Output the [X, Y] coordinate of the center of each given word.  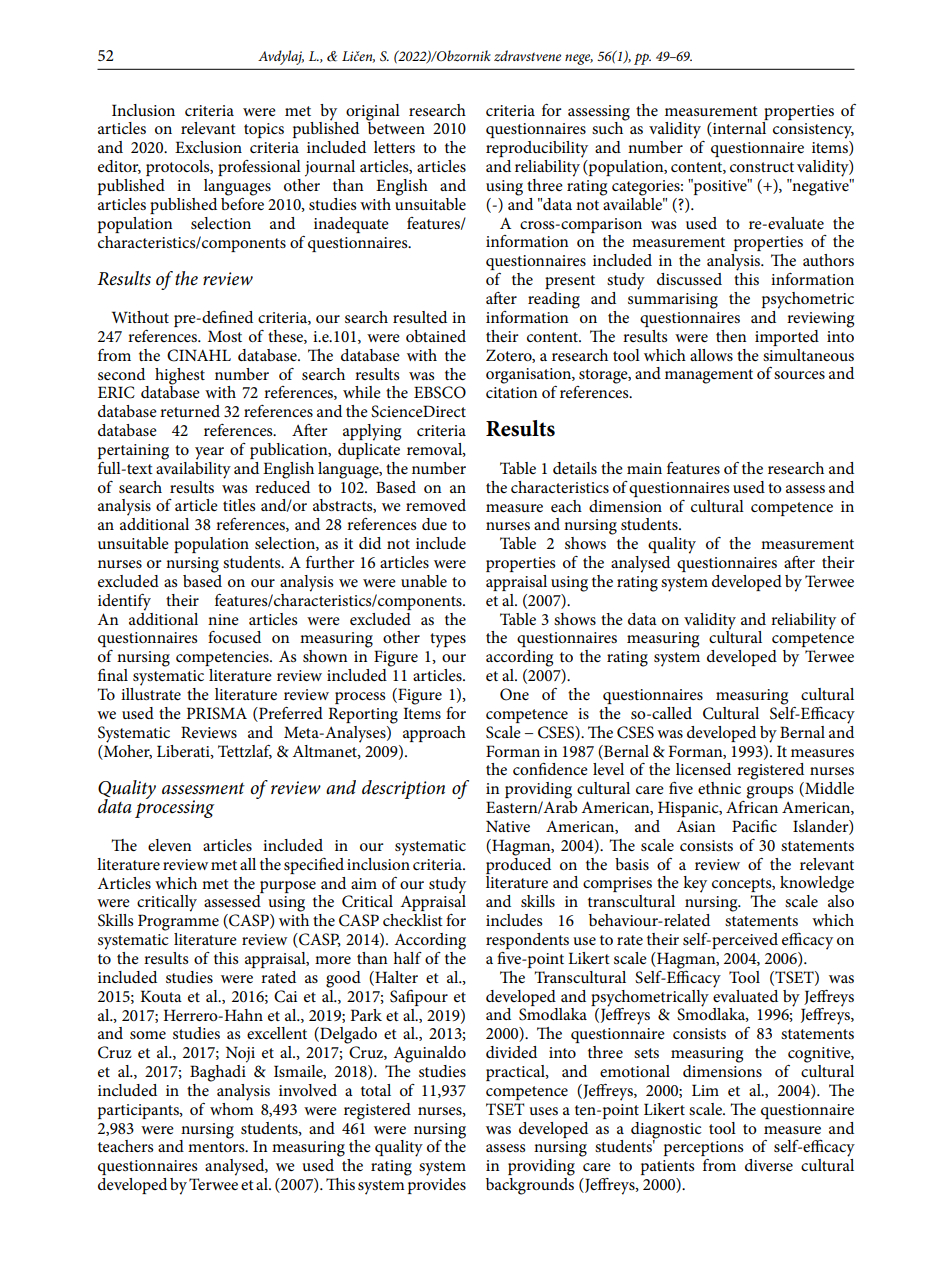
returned [190, 411]
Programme [178, 922]
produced [518, 864]
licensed [703, 769]
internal [738, 129]
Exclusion [208, 147]
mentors [217, 1147]
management [709, 376]
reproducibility [537, 149]
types [448, 640]
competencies [223, 658]
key [695, 884]
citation [512, 392]
